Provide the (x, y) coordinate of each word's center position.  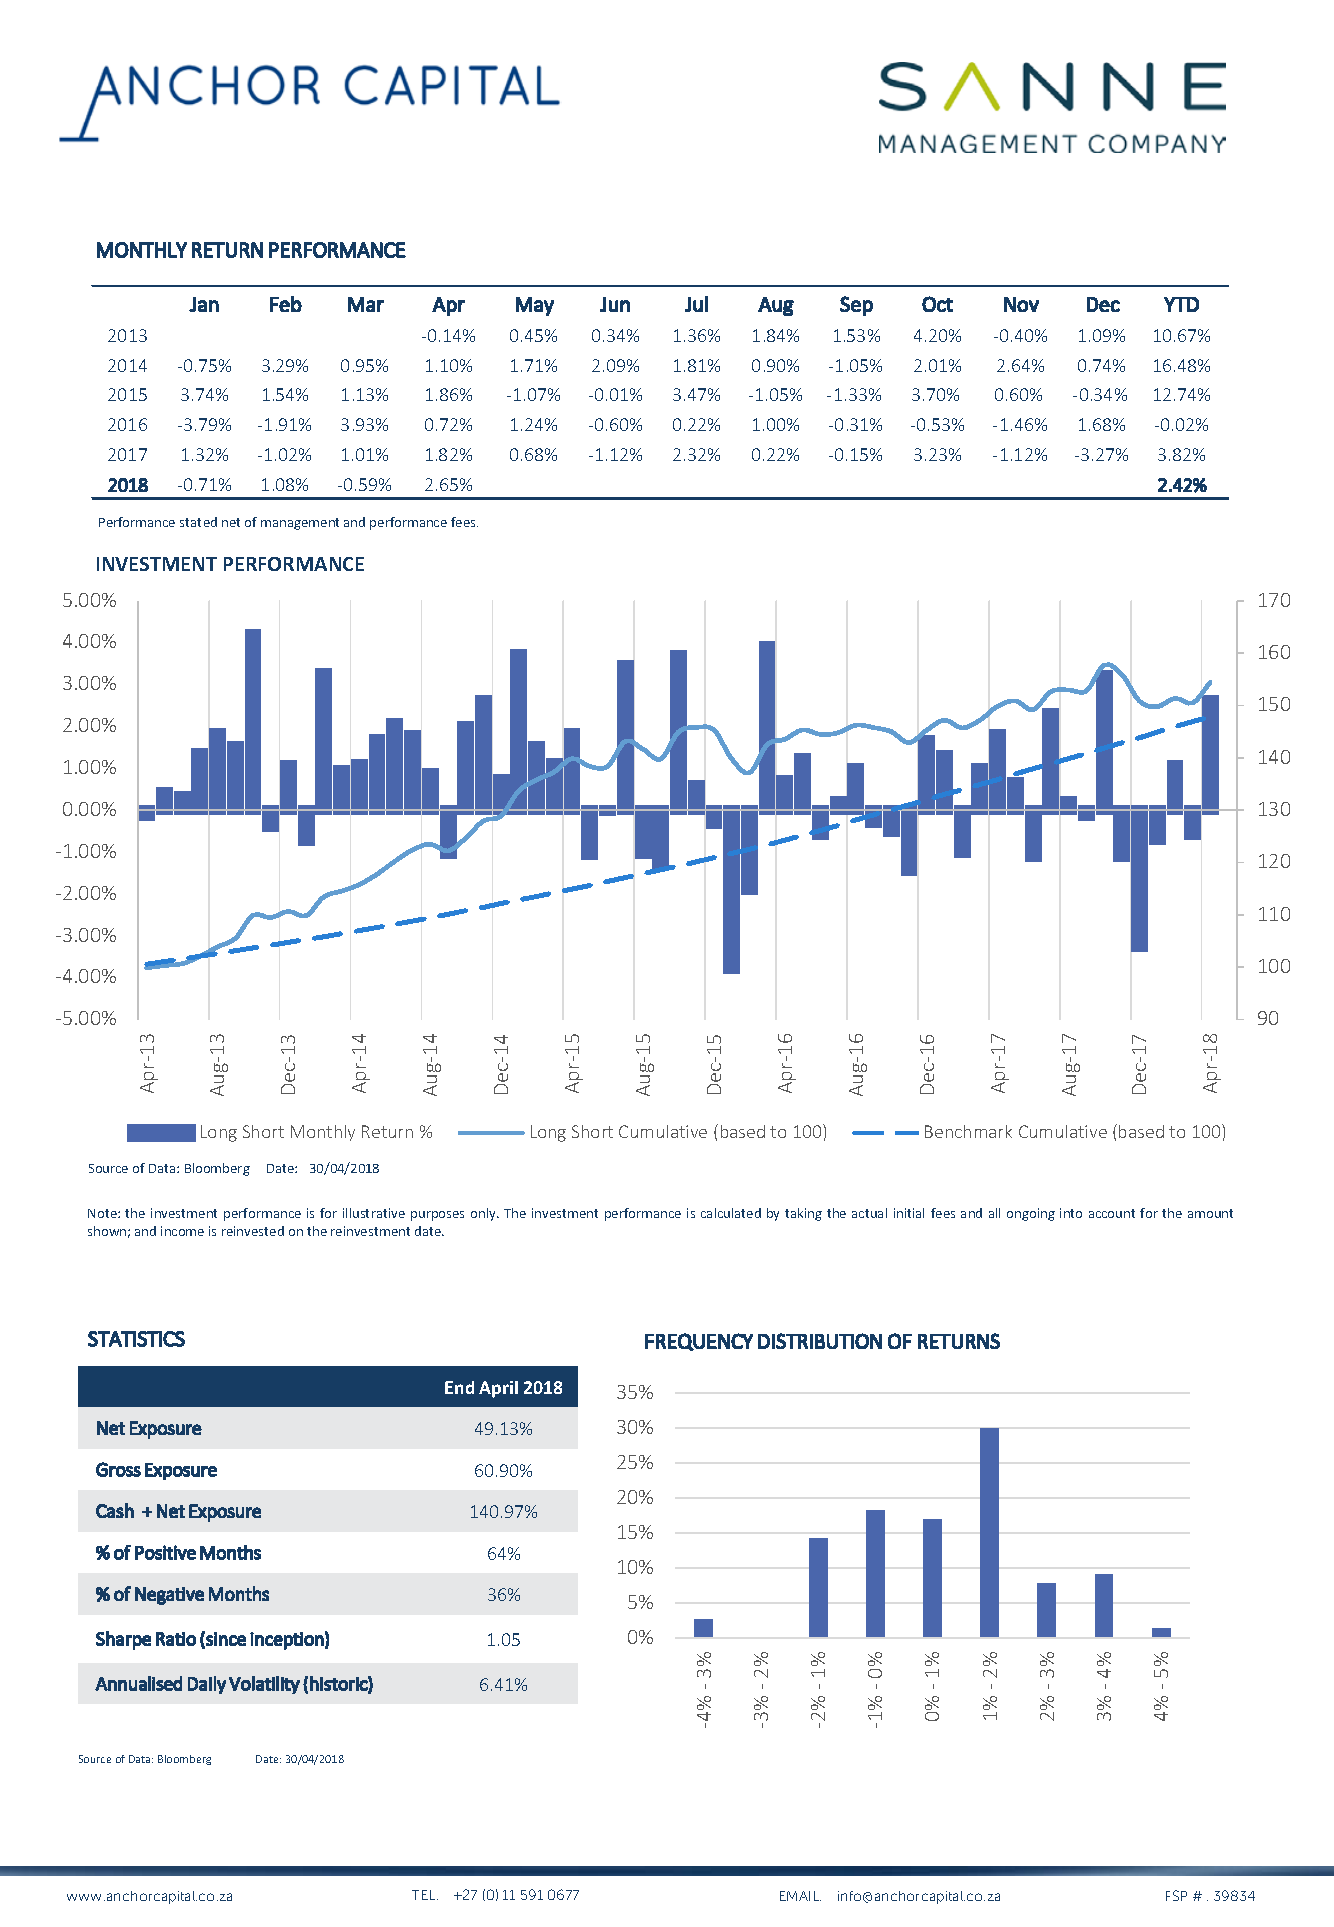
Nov (1021, 304)
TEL (425, 1895)
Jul (696, 304)
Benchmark (968, 1131)
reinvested (253, 1231)
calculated (731, 1213)
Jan (204, 304)
